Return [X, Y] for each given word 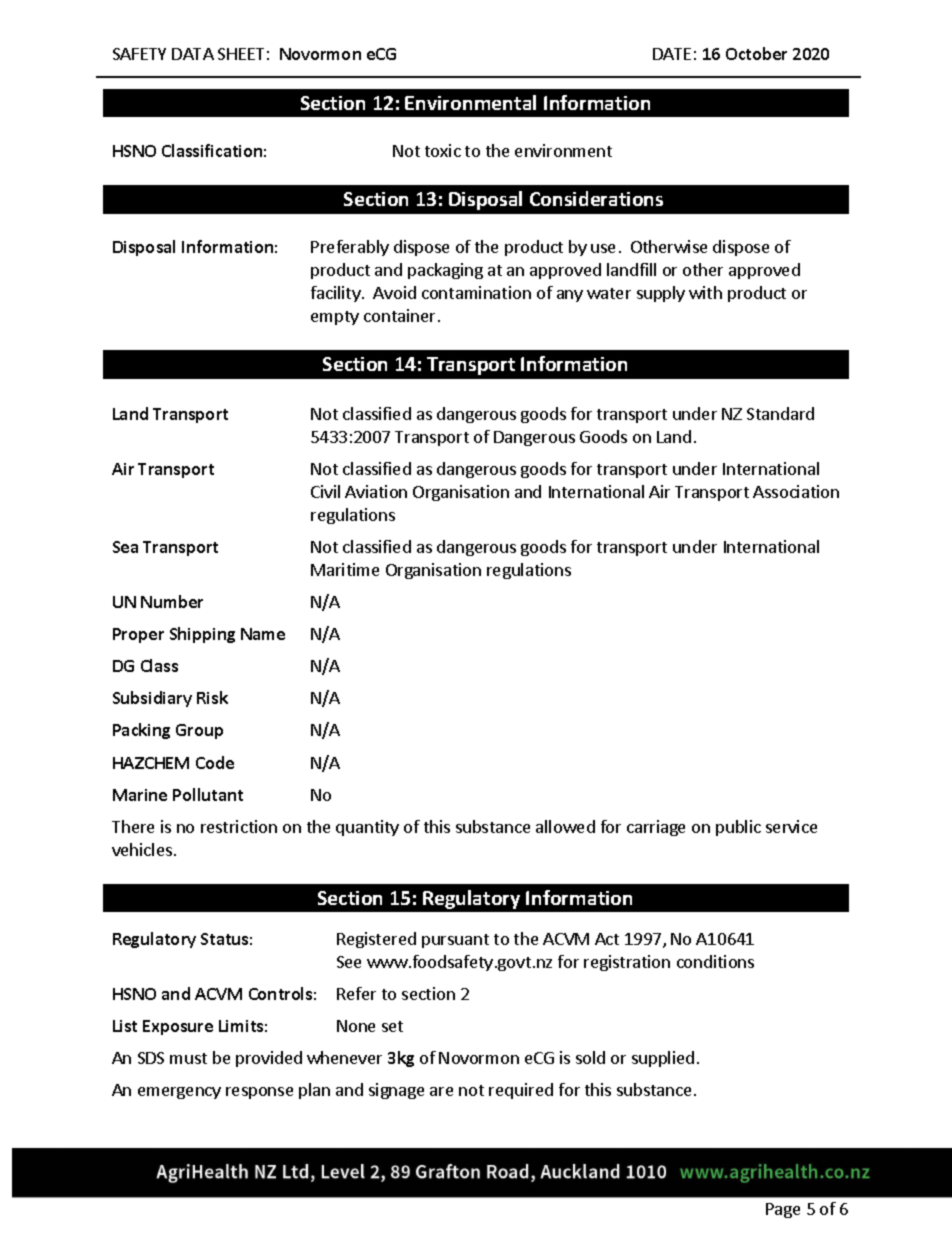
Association [796, 491]
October [756, 53]
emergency [179, 1093]
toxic [443, 150]
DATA [193, 54]
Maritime [345, 569]
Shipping [202, 635]
